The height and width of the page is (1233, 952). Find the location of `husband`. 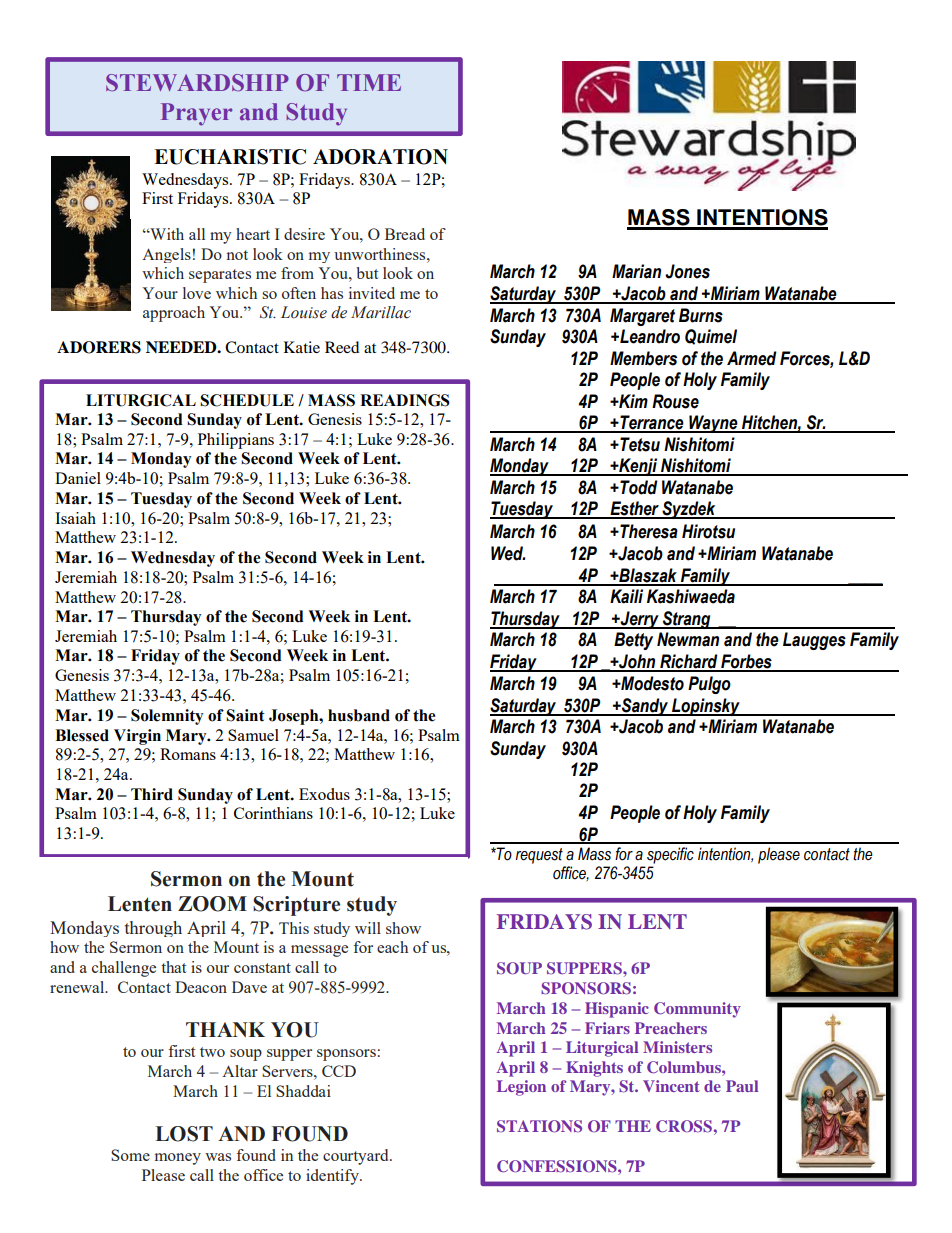

husband is located at coordinates (359, 715).
